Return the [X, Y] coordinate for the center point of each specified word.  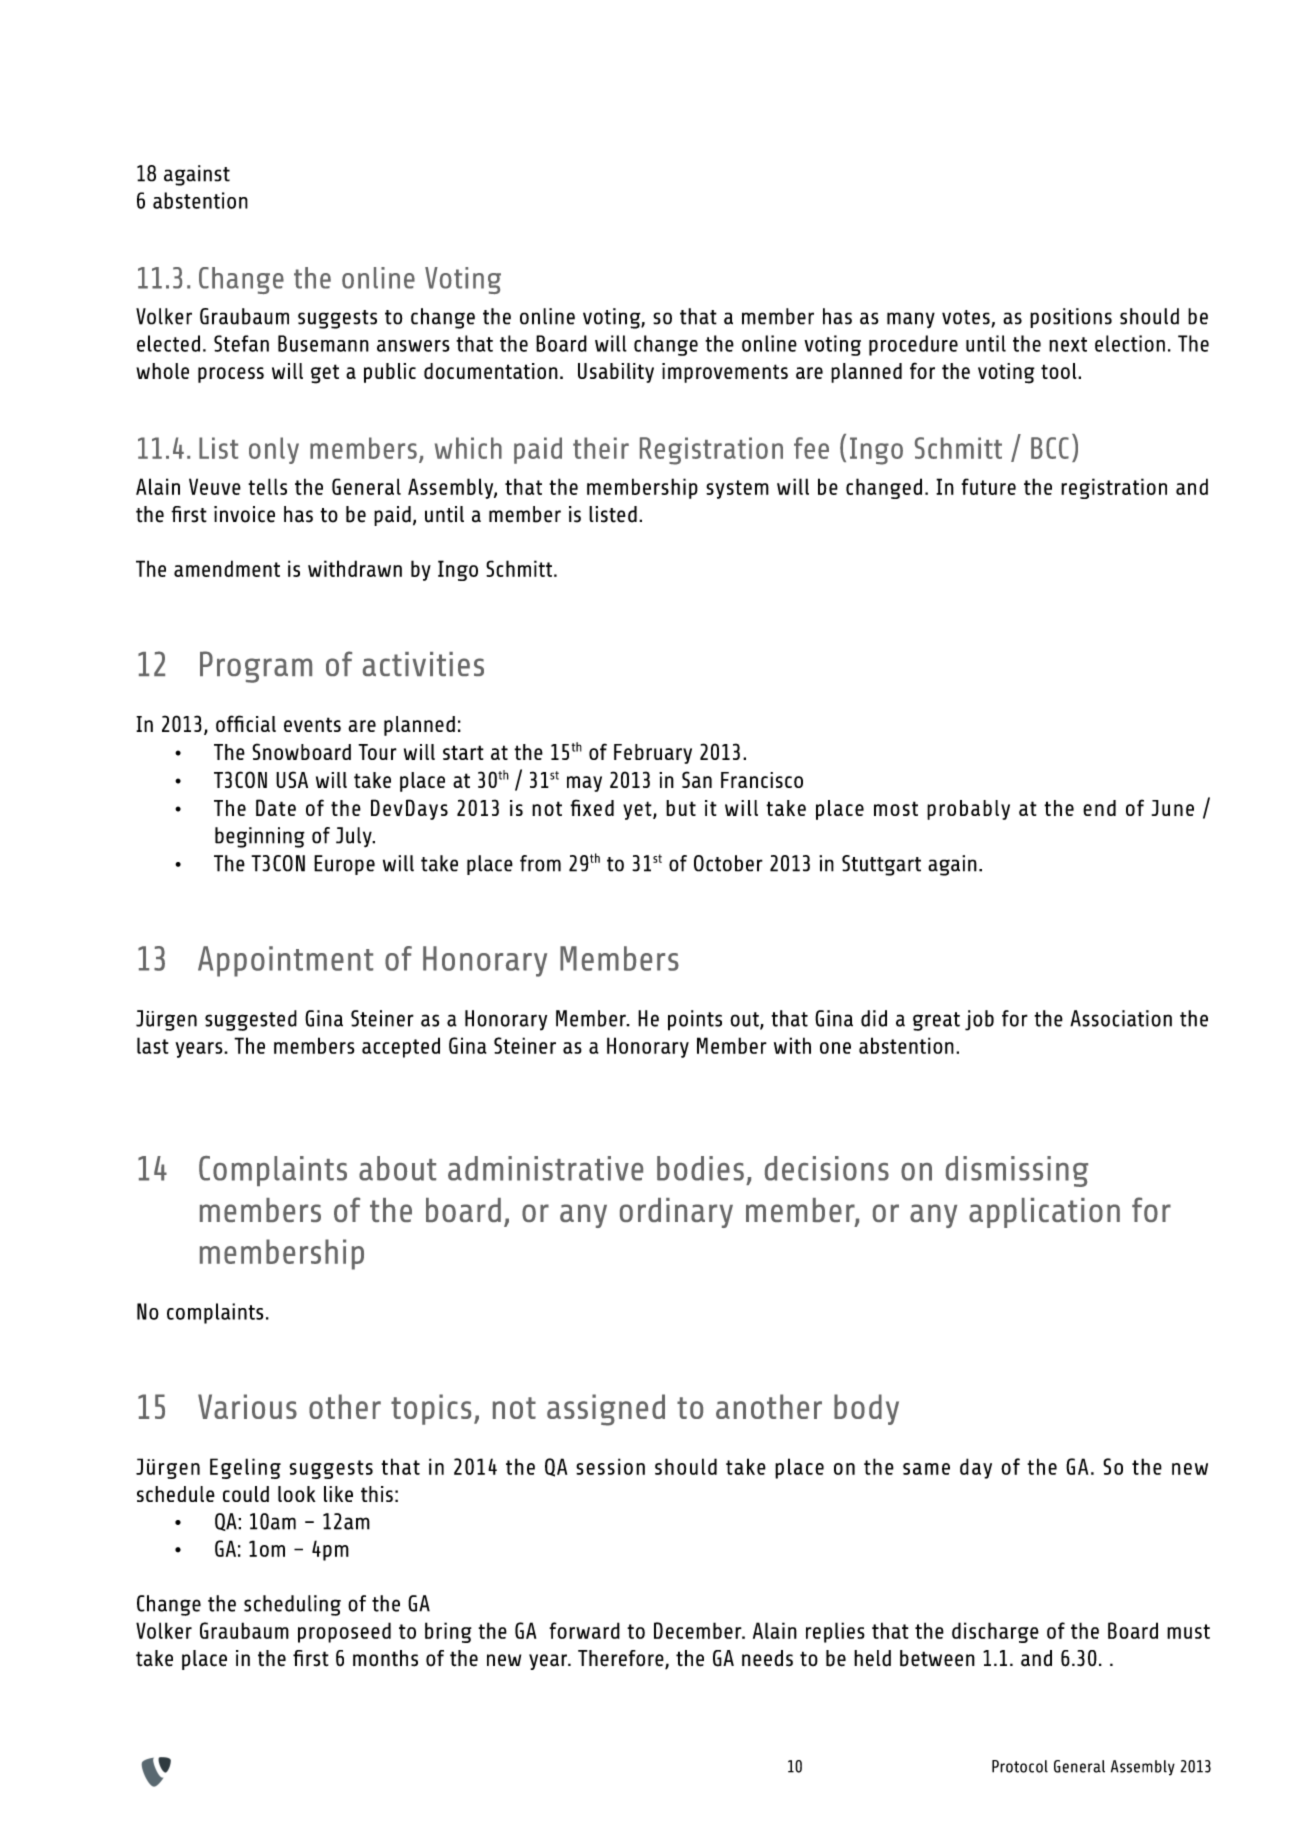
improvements [725, 373]
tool [1060, 371]
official [246, 723]
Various [247, 1406]
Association [1121, 1018]
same [926, 1469]
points [695, 1020]
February [653, 754]
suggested [251, 1020]
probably [968, 810]
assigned [606, 1410]
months [385, 1658]
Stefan [241, 343]
